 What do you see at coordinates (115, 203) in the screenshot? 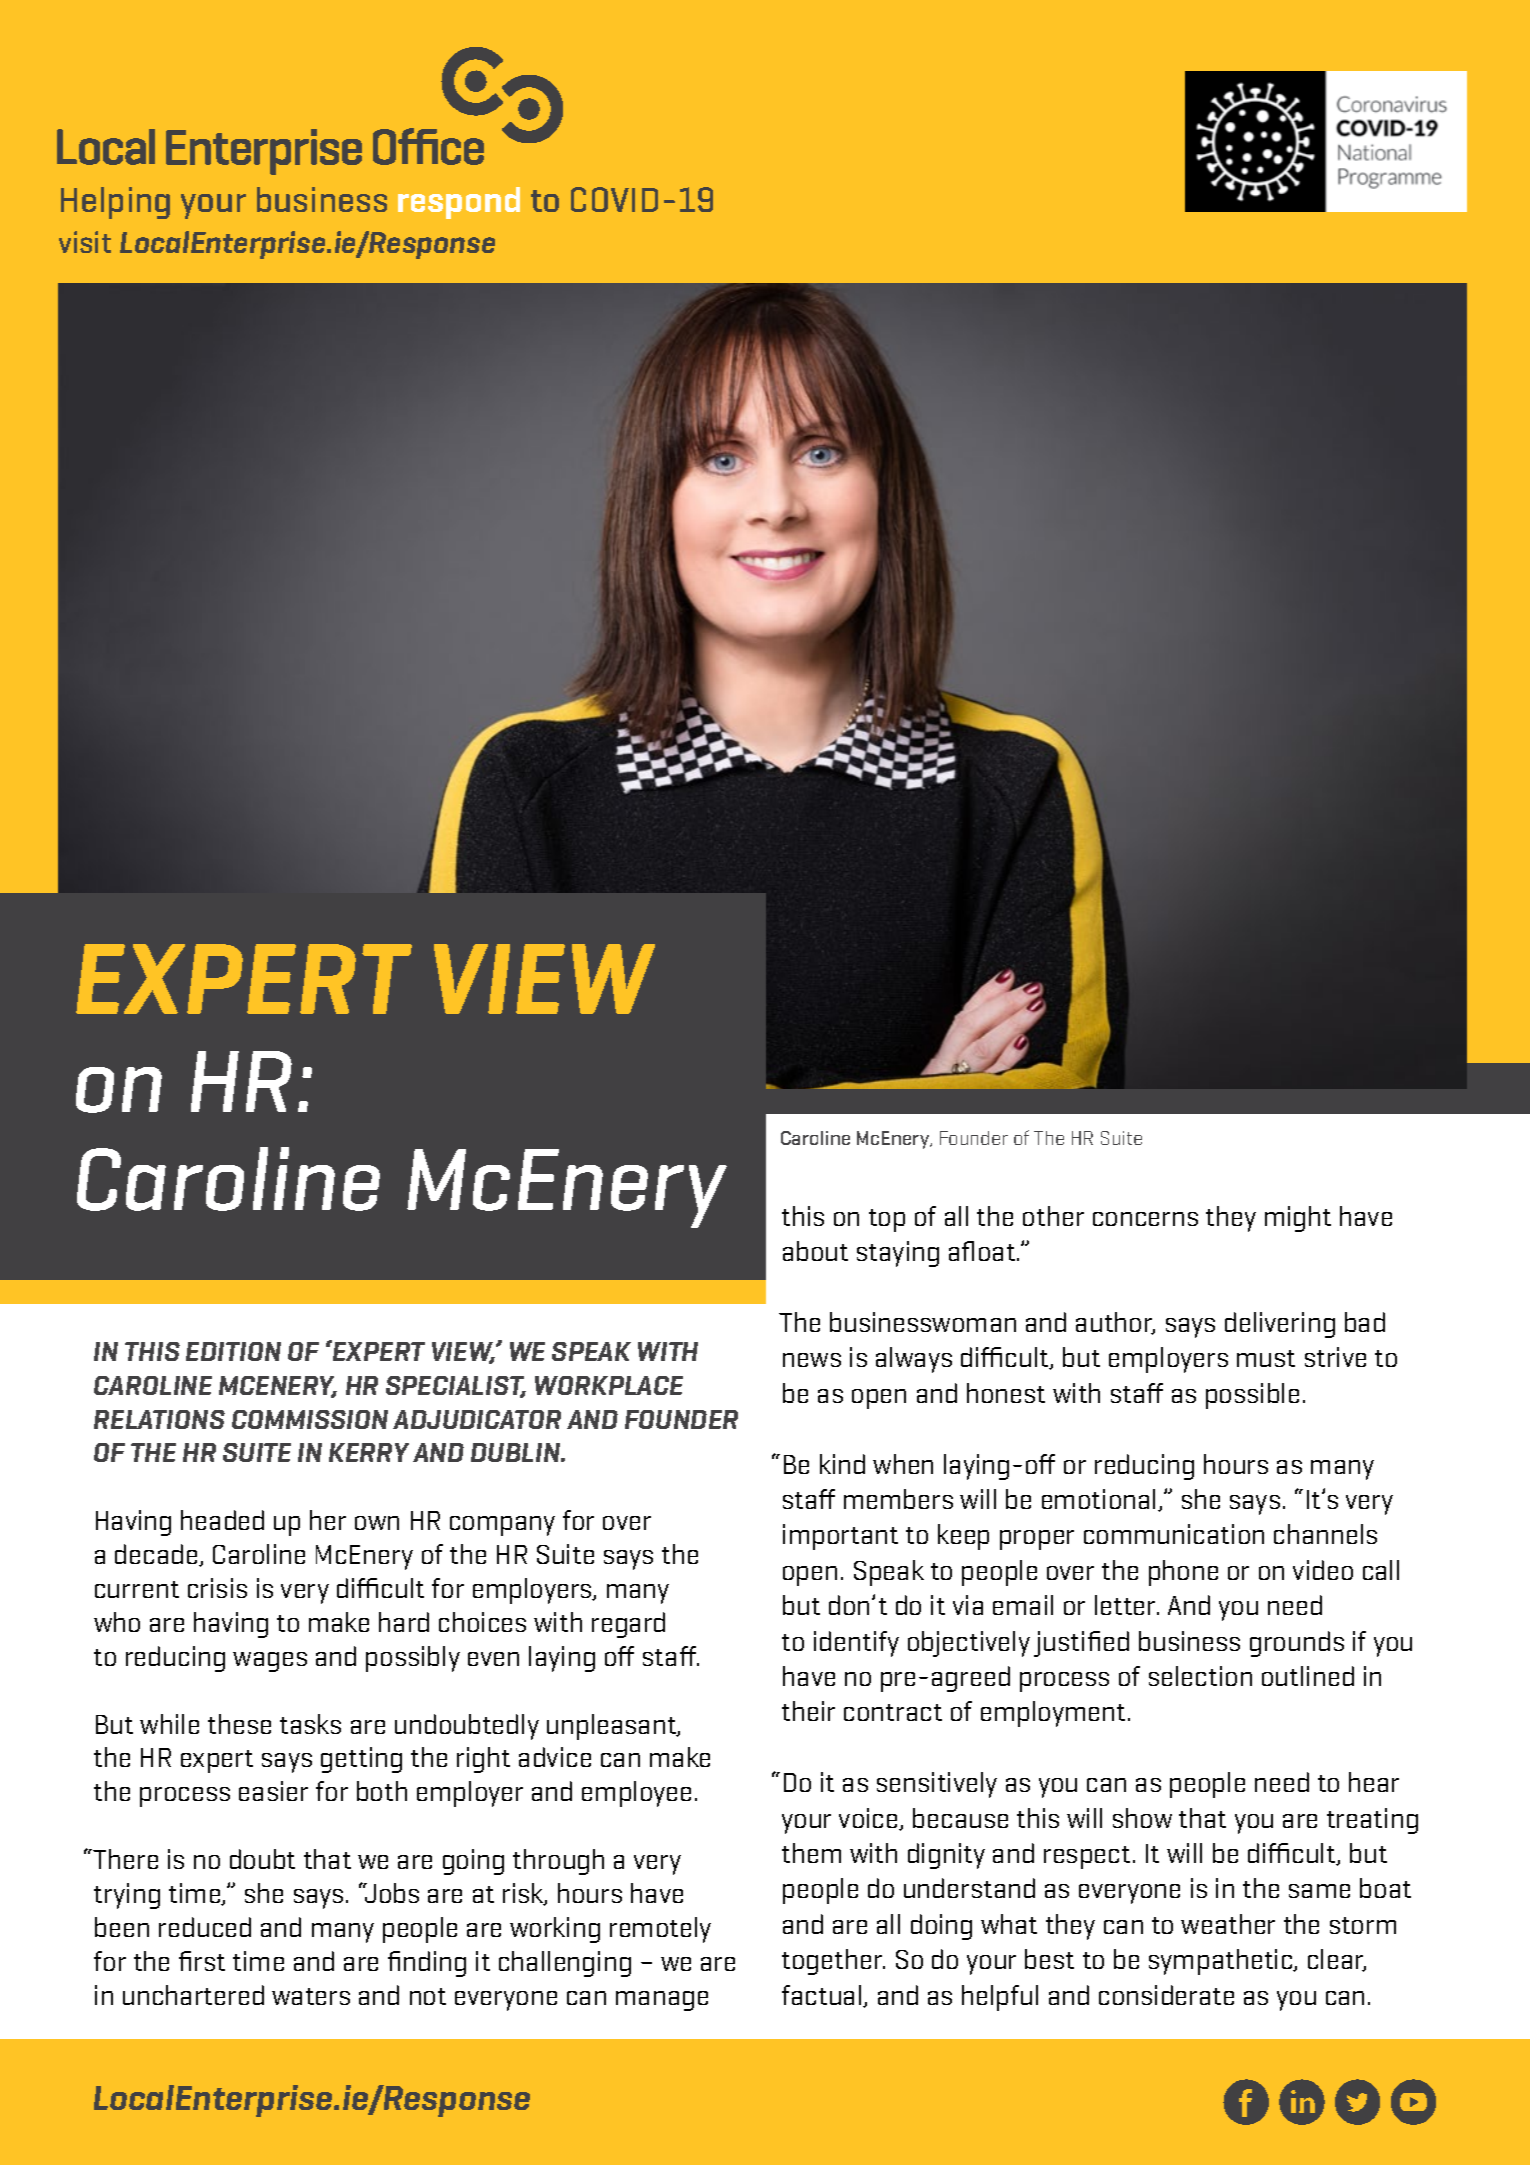
I see `Helping` at bounding box center [115, 203].
